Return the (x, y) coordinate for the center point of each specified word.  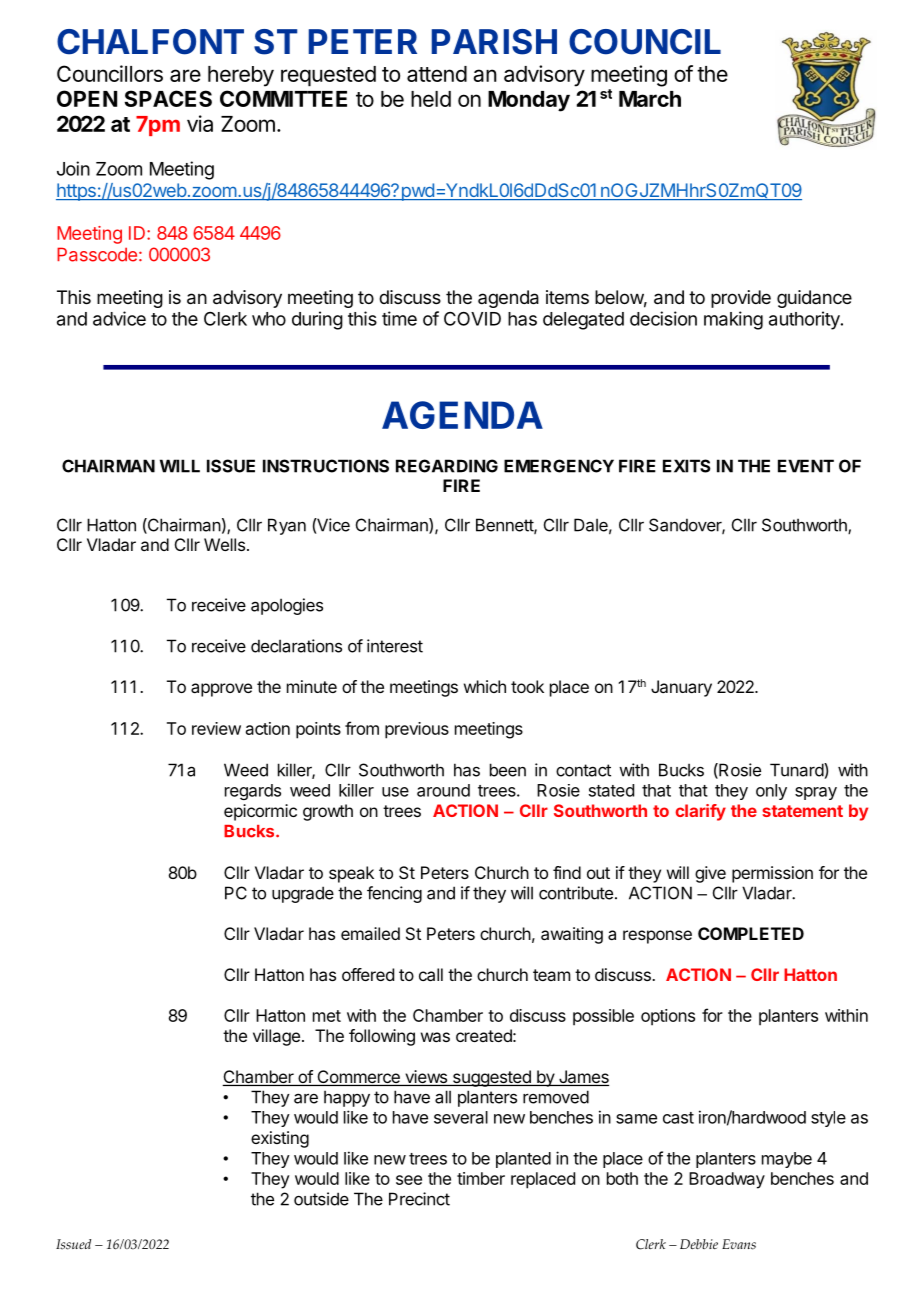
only (771, 792)
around (443, 790)
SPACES (168, 98)
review (216, 728)
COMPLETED (751, 933)
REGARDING (447, 466)
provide (741, 299)
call (431, 974)
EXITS (687, 466)
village (276, 1037)
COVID (472, 318)
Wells (224, 544)
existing (280, 1139)
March (650, 99)
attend (437, 74)
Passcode (97, 254)
